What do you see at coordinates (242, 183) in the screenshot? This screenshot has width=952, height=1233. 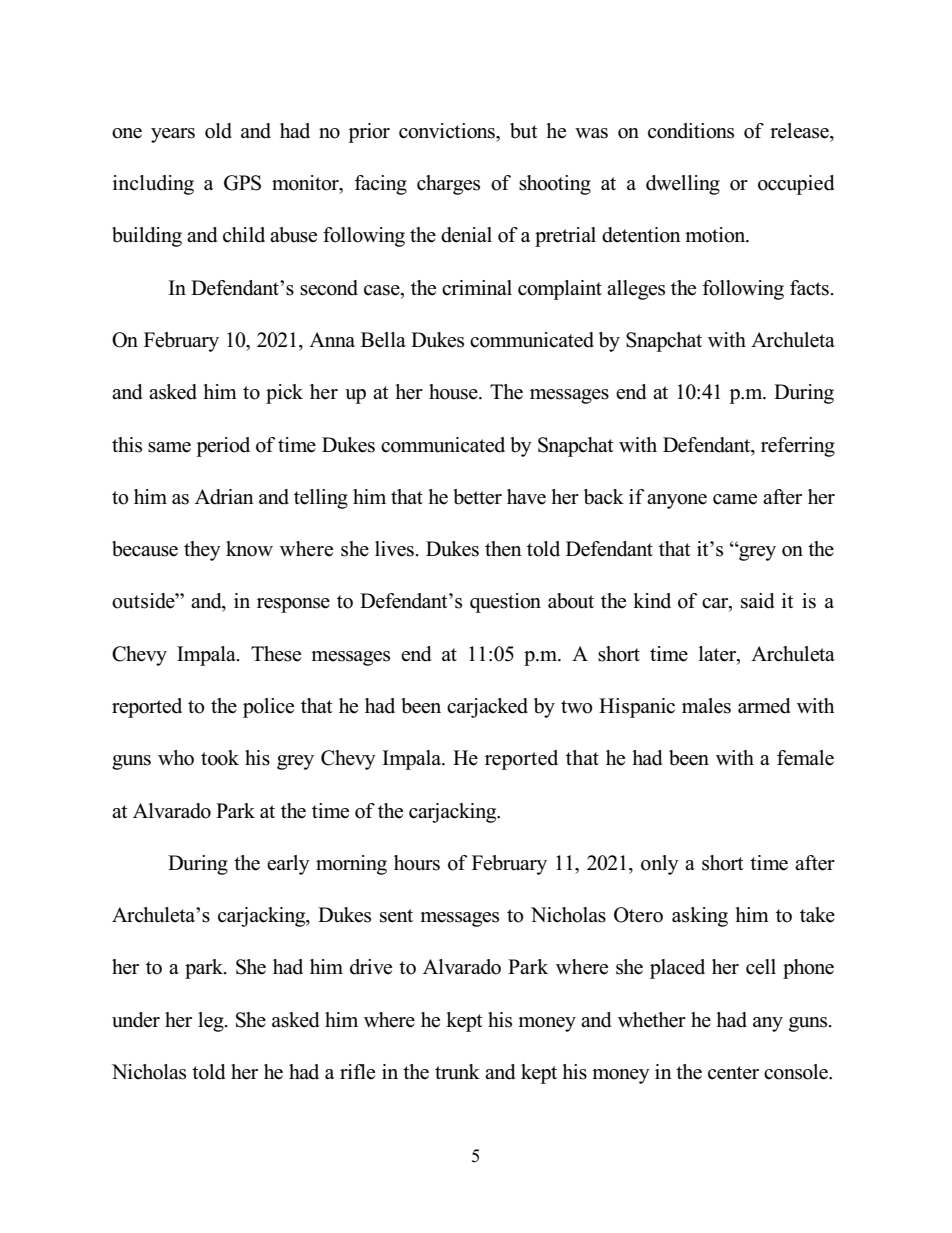 I see `GPS` at bounding box center [242, 183].
